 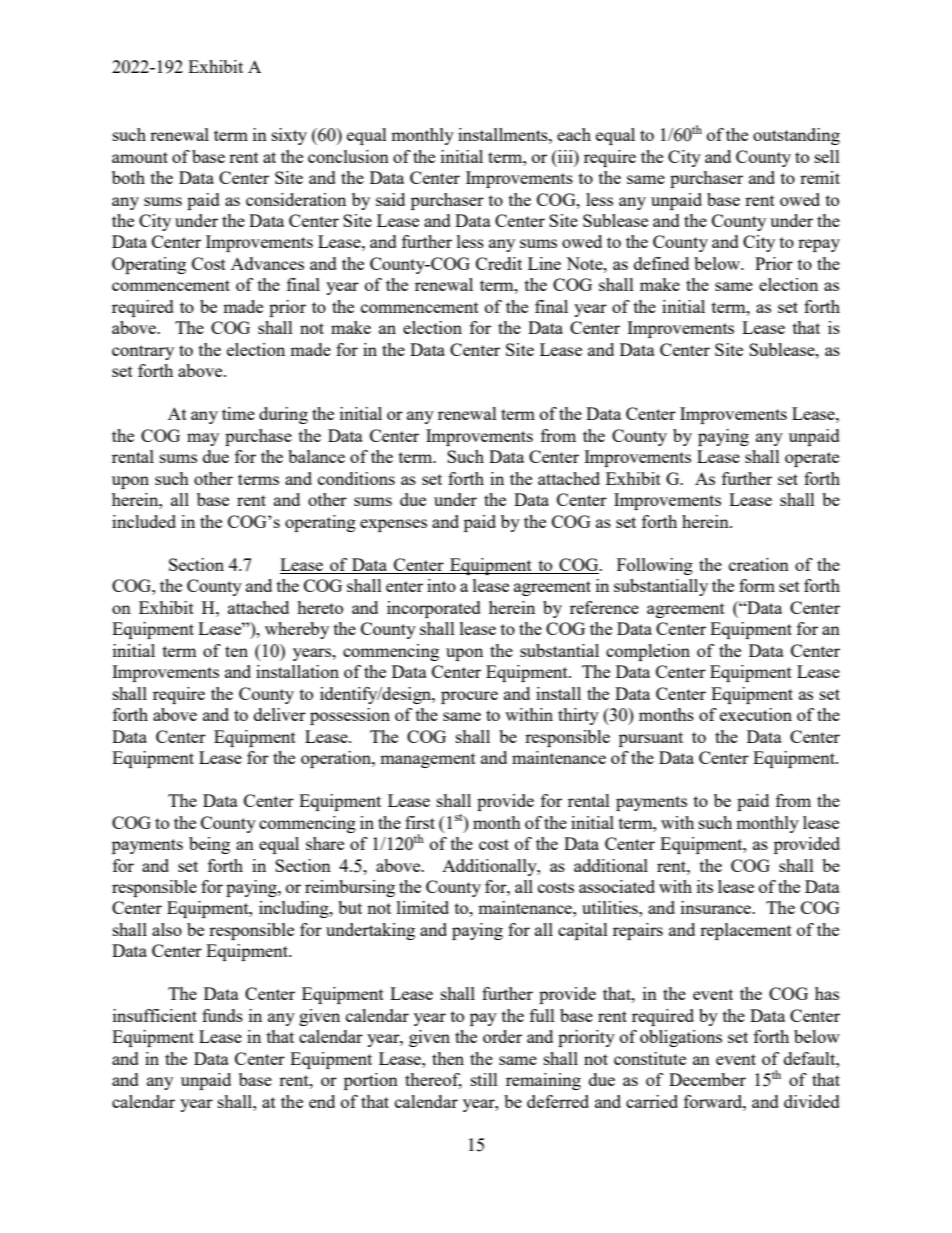 What do you see at coordinates (140, 157) in the screenshot?
I see `amount` at bounding box center [140, 157].
